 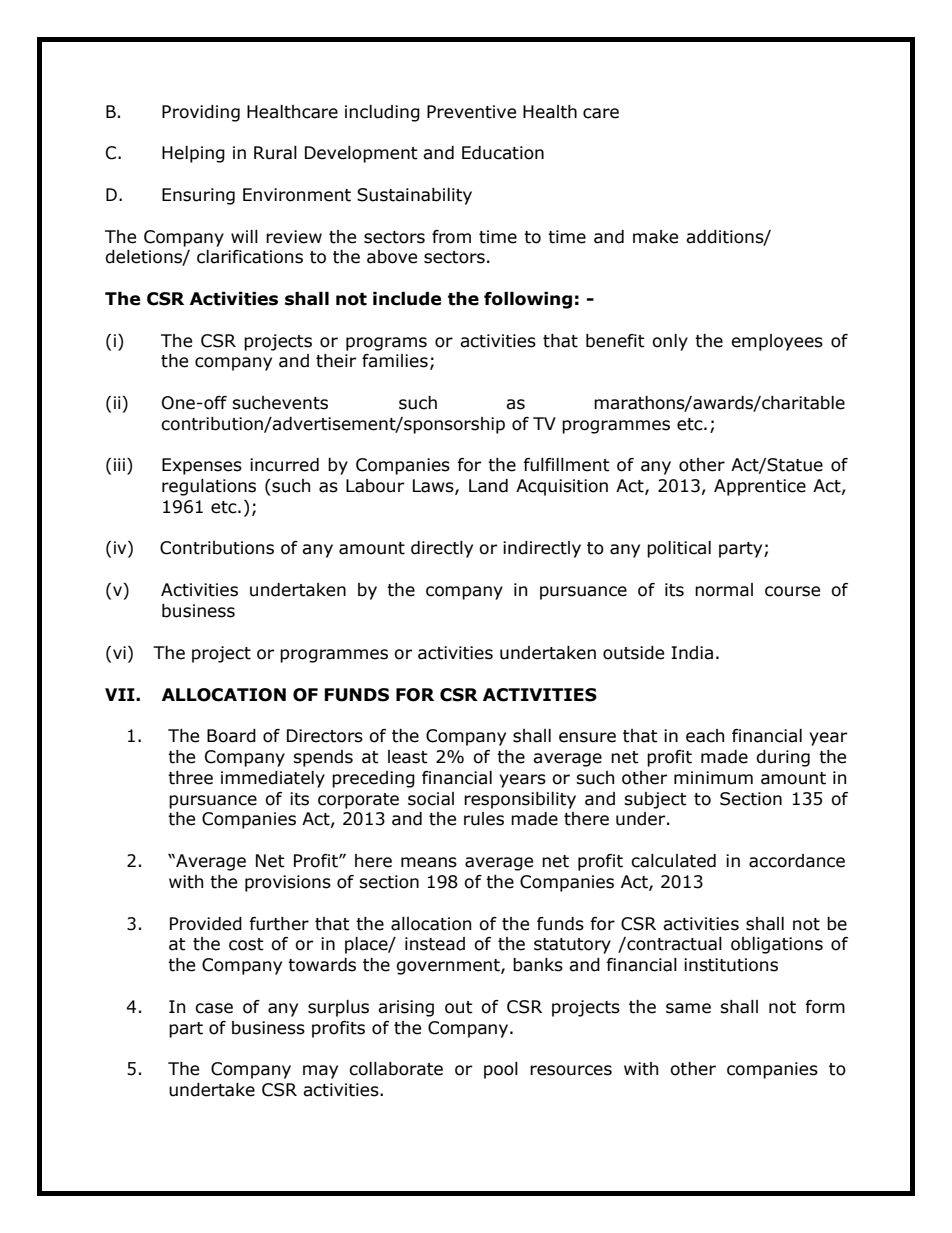 I want to click on rules, so click(x=484, y=819).
